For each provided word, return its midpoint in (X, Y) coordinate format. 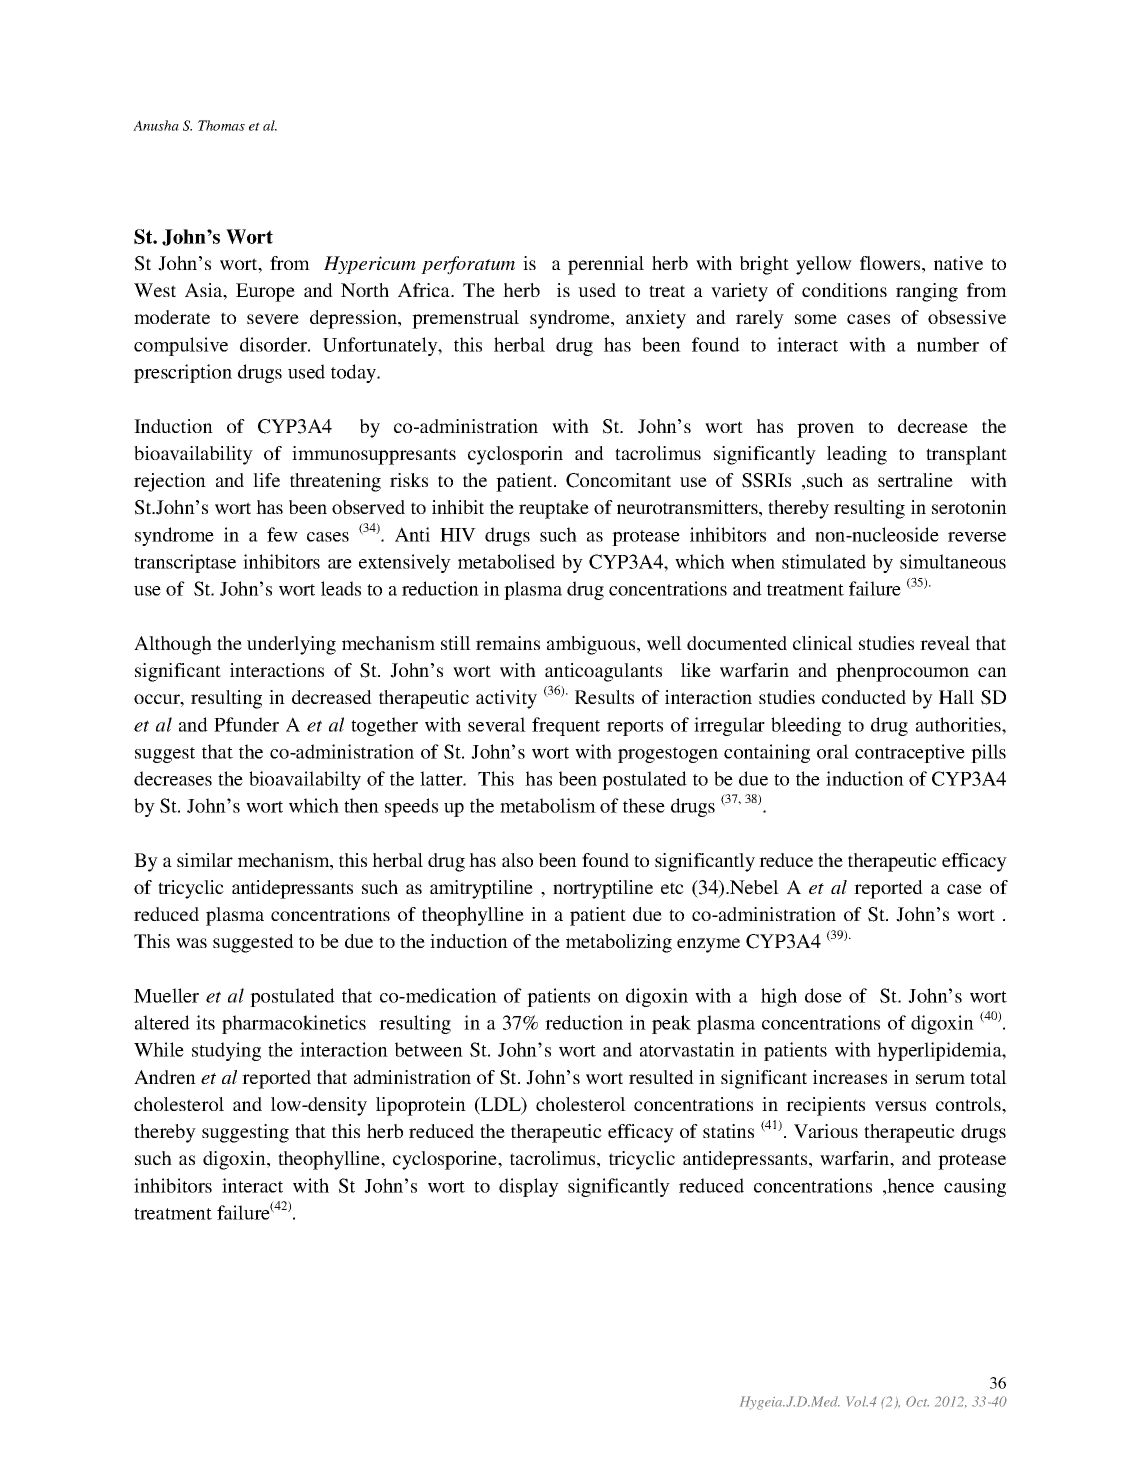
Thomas (221, 125)
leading (857, 455)
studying (226, 1051)
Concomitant (618, 480)
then (361, 805)
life (266, 480)
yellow (824, 265)
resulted (661, 1077)
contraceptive (910, 753)
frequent (566, 726)
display (529, 1187)
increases (850, 1077)
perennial (606, 265)
